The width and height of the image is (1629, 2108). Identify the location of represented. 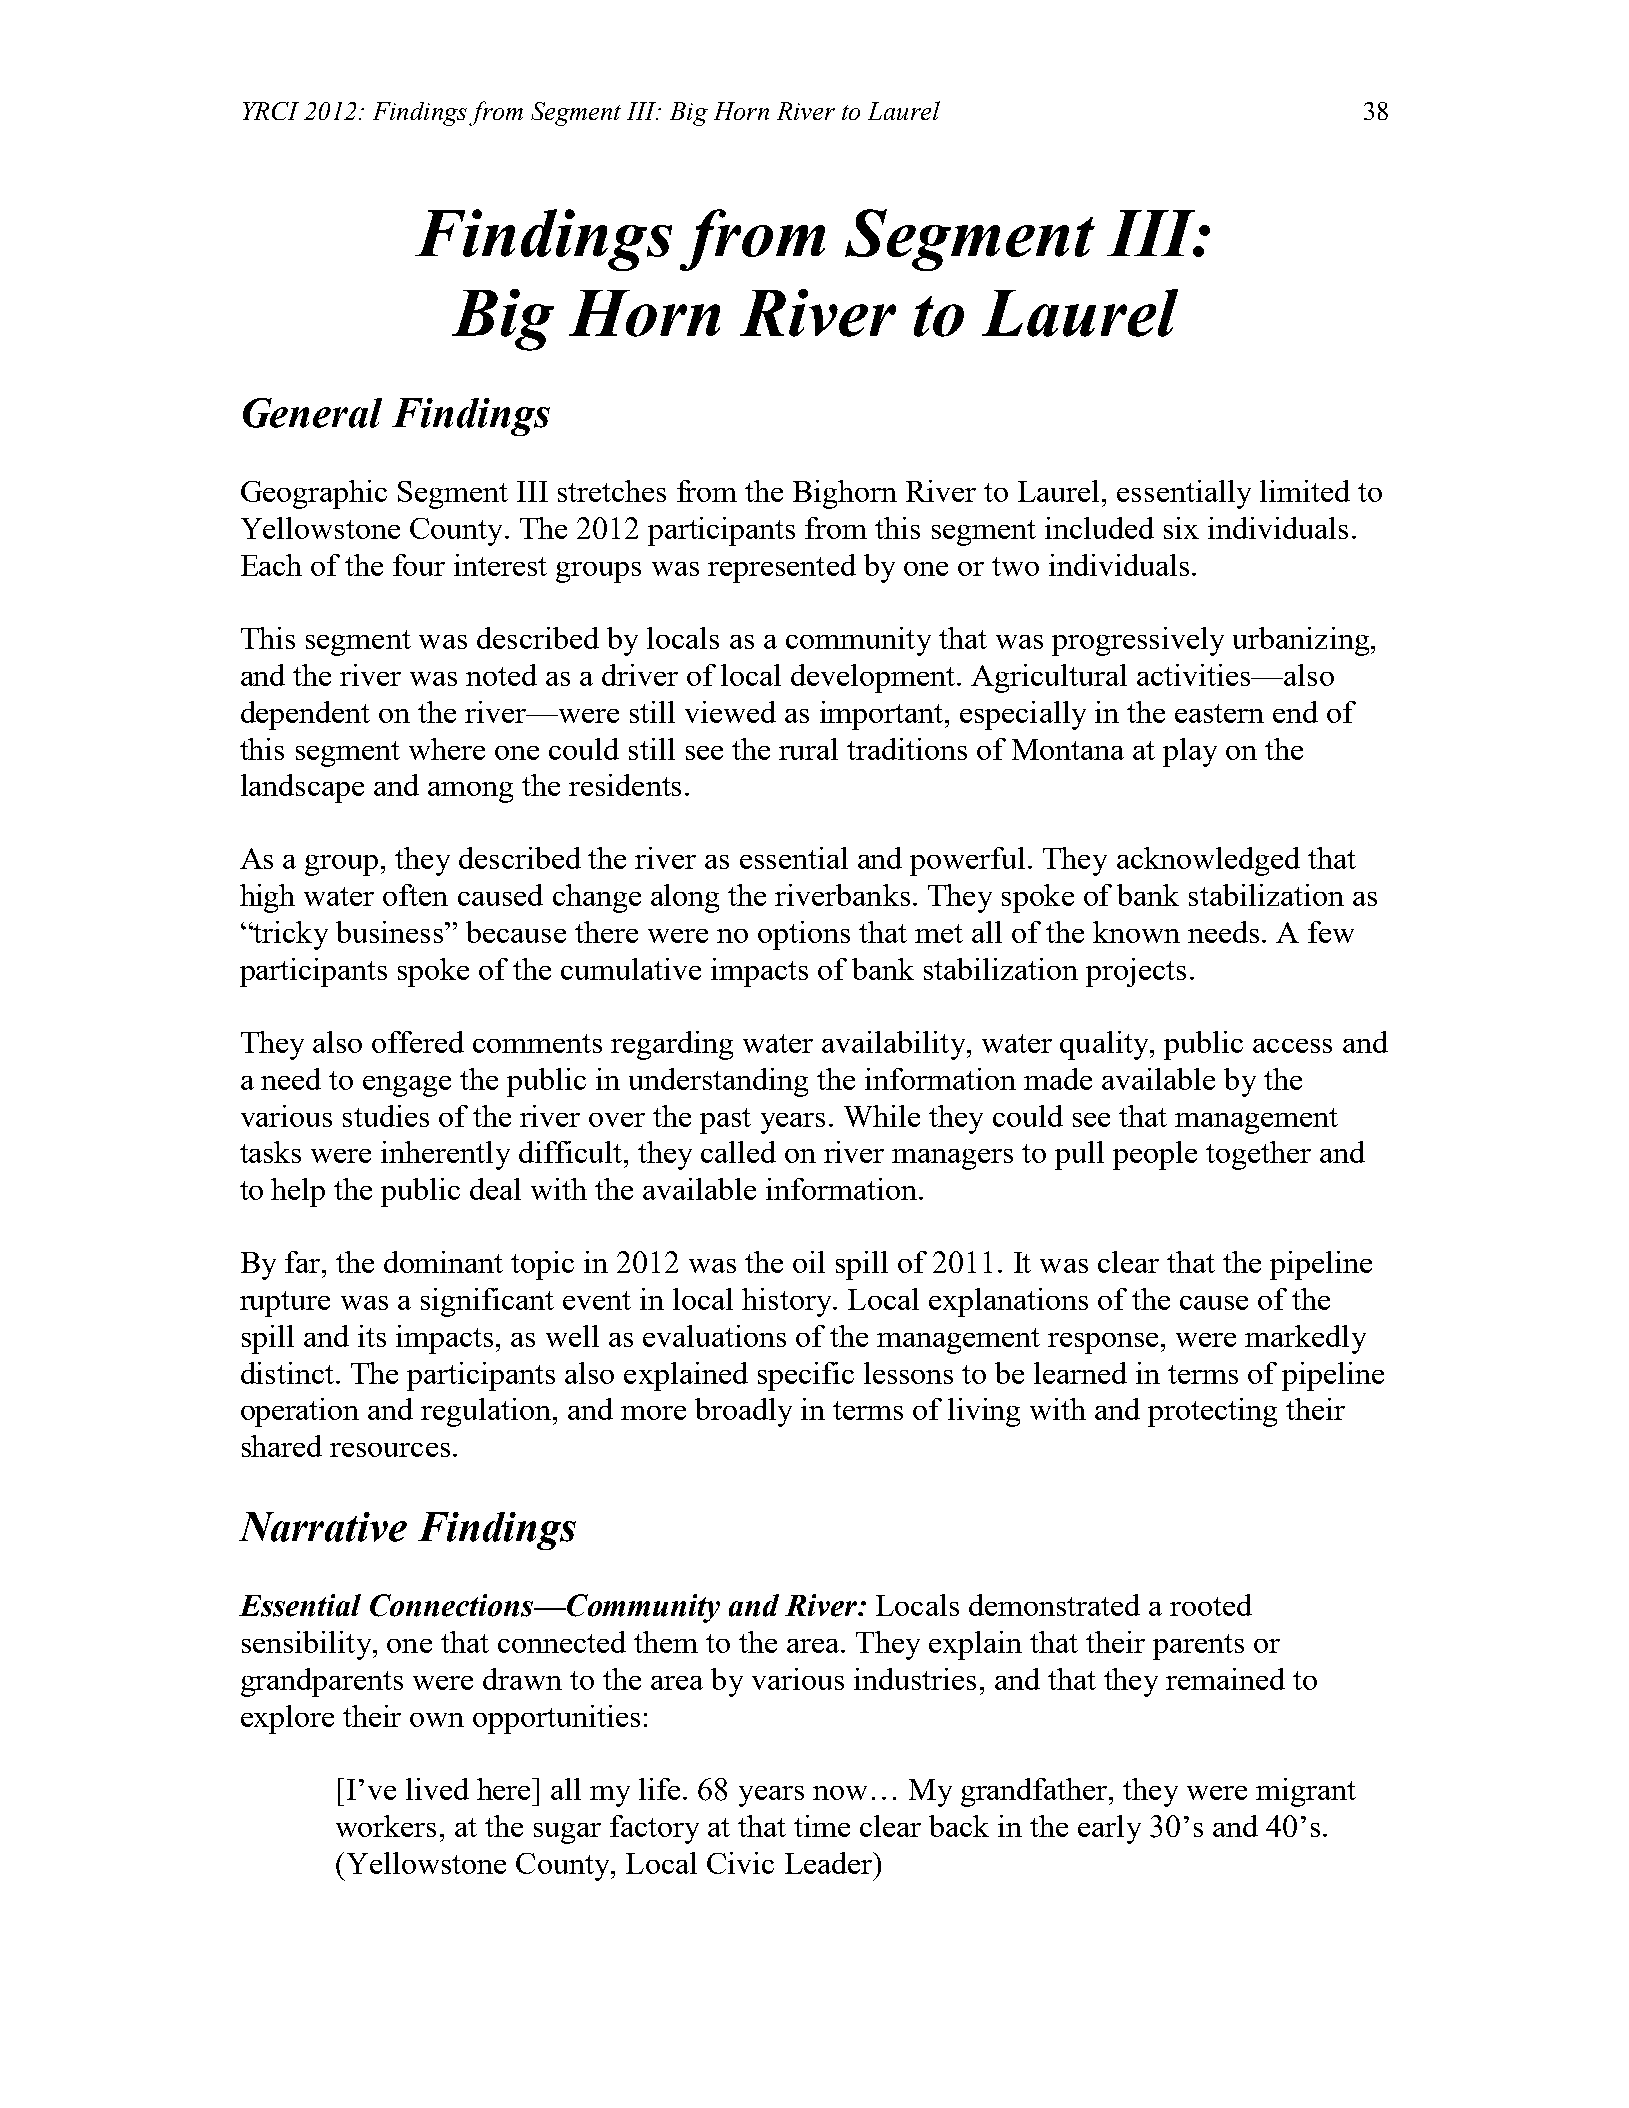
(782, 568).
